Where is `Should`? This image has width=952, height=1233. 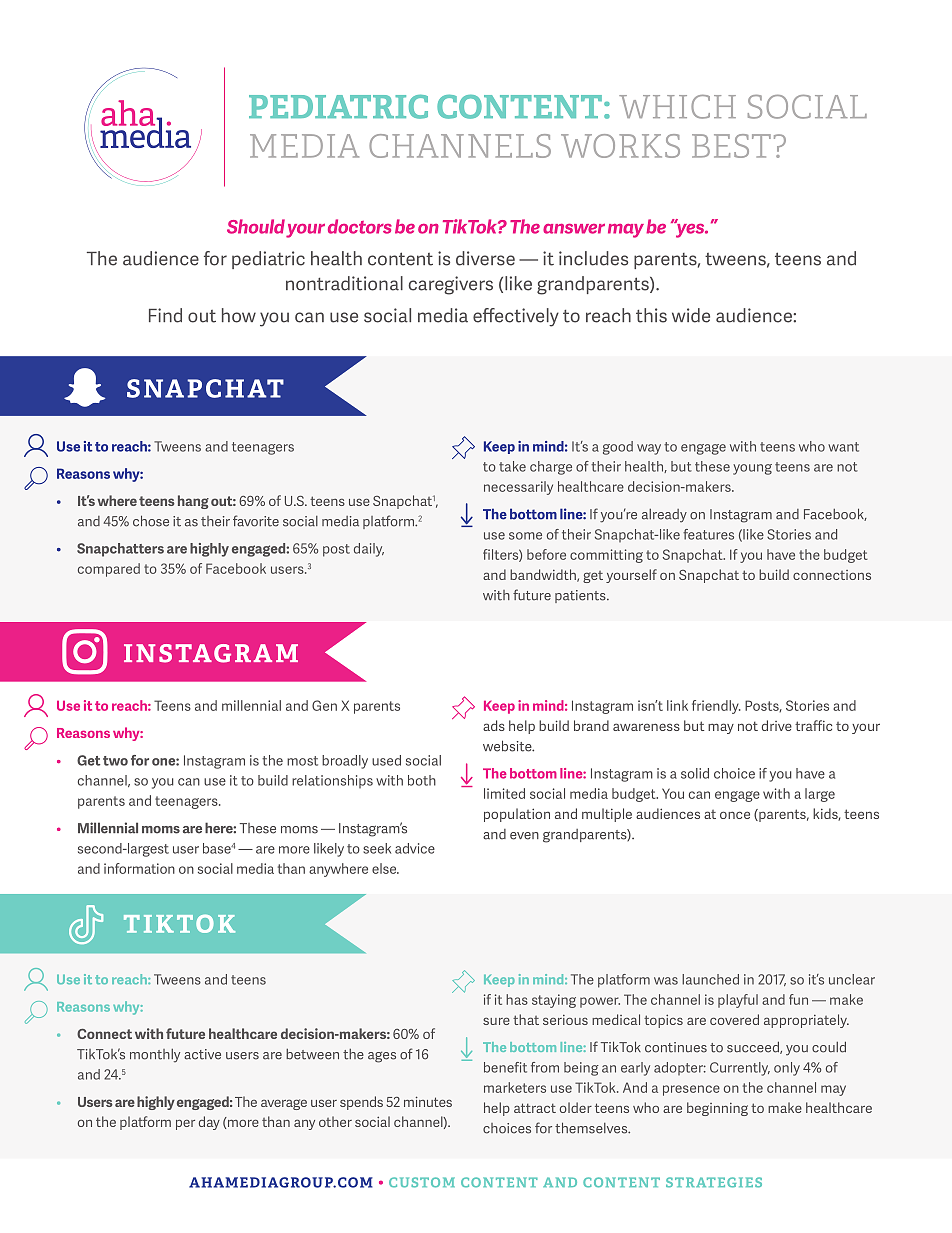 Should is located at coordinates (256, 226).
